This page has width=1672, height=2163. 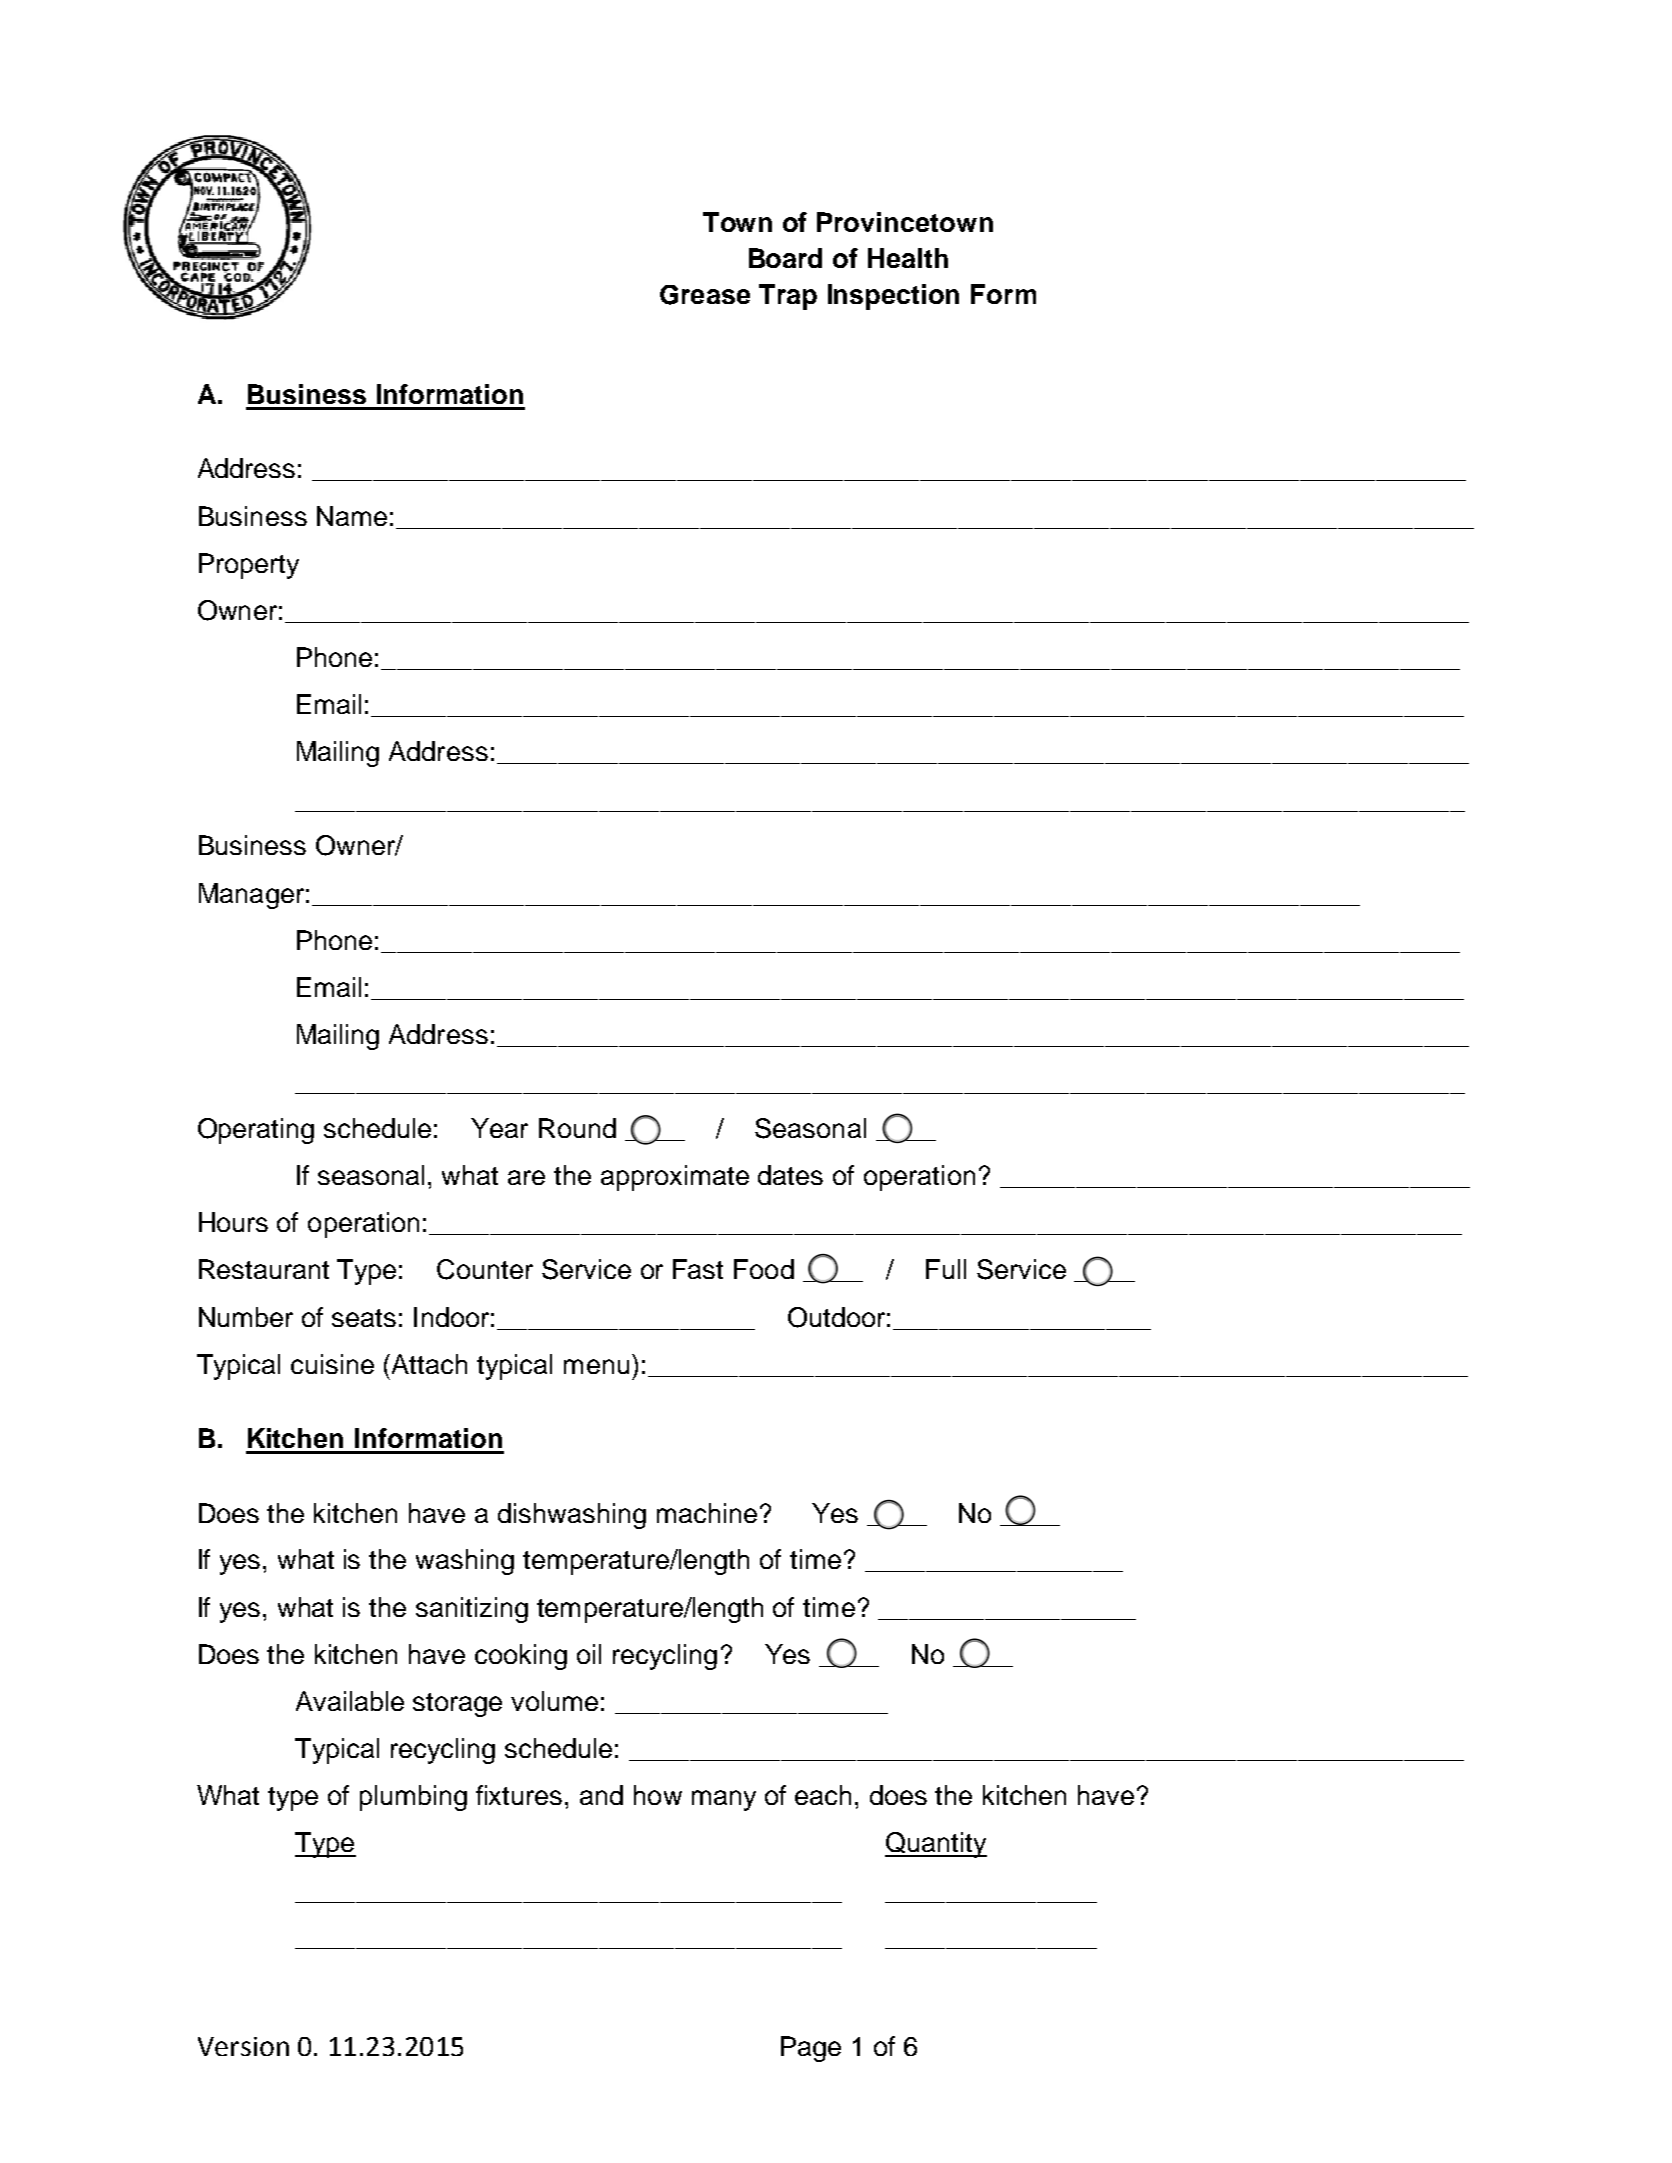 What do you see at coordinates (256, 1131) in the page?
I see `Operating` at bounding box center [256, 1131].
